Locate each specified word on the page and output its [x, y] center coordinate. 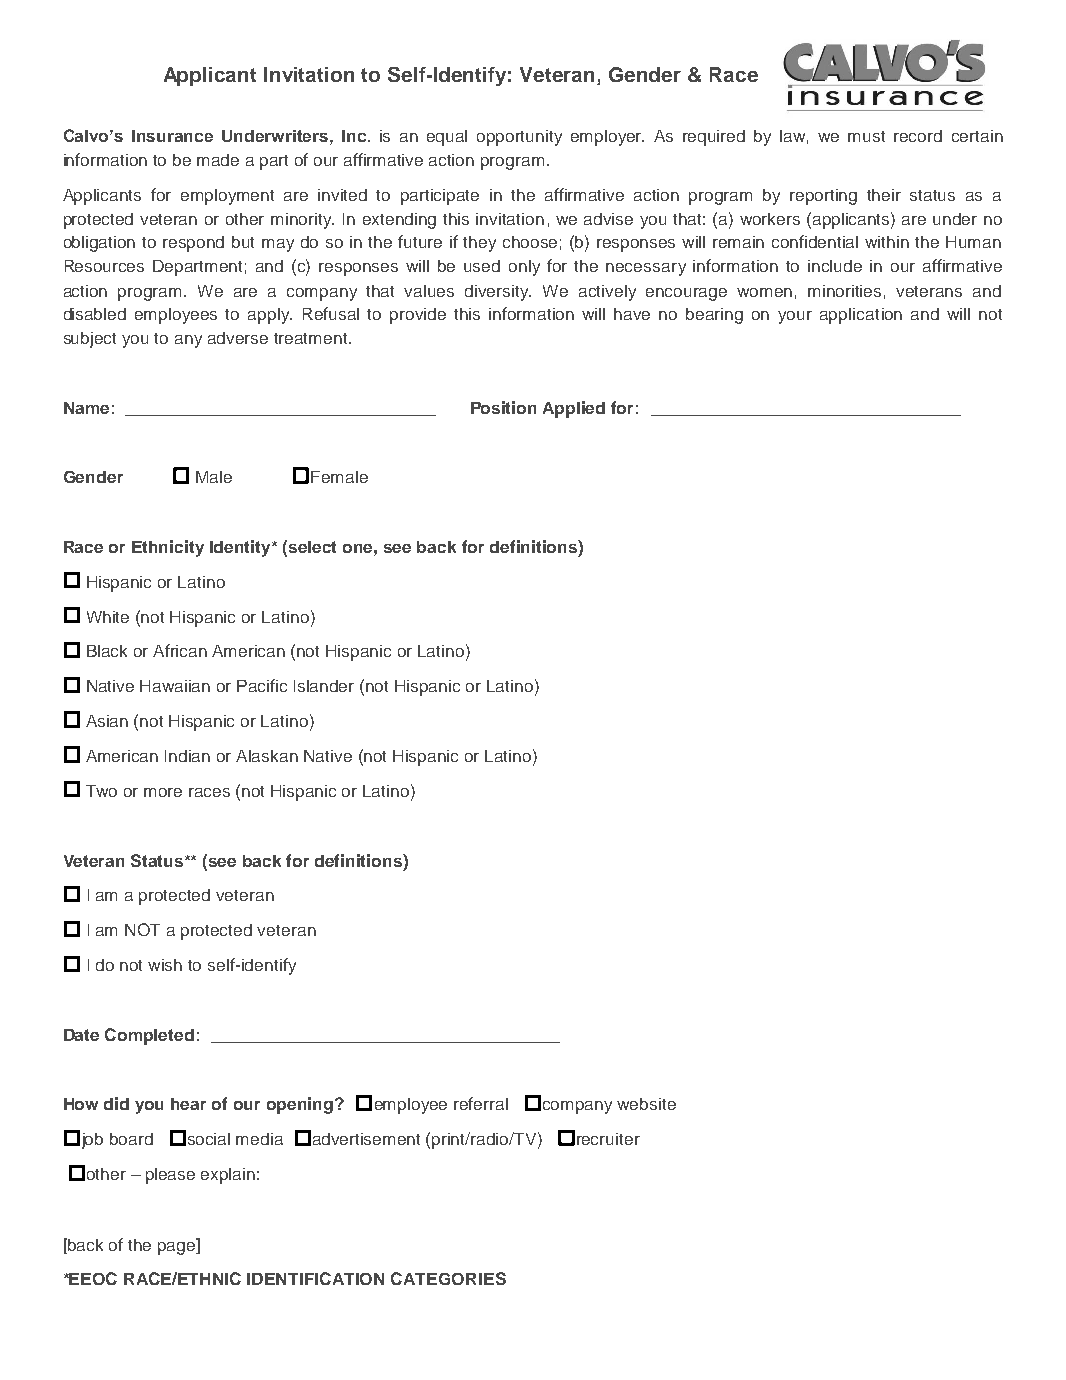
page [178, 1247]
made [218, 160]
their [884, 195]
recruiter [608, 1139]
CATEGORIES [448, 1278]
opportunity [519, 138]
